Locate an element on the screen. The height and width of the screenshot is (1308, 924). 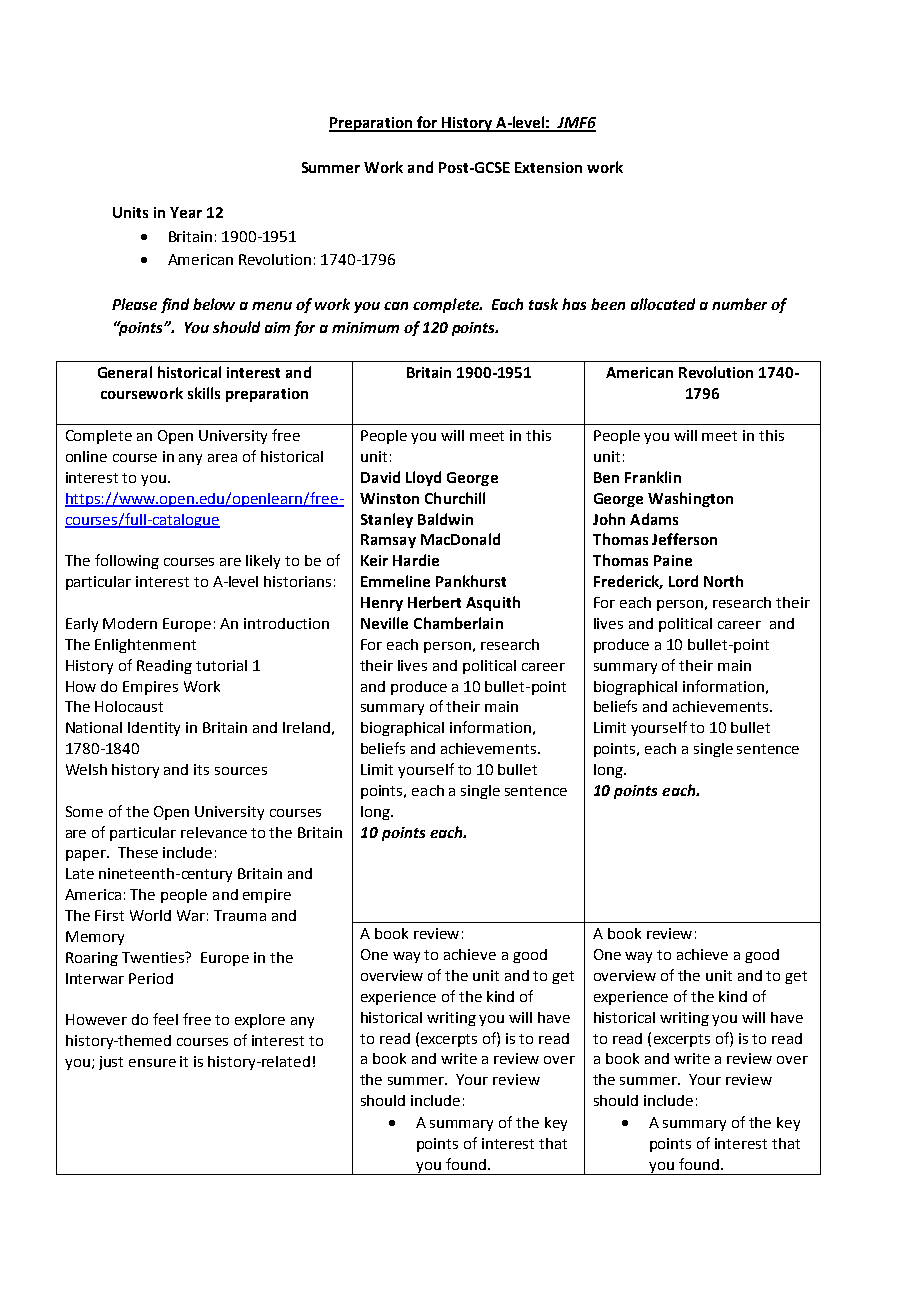
feel is located at coordinates (165, 1019).
